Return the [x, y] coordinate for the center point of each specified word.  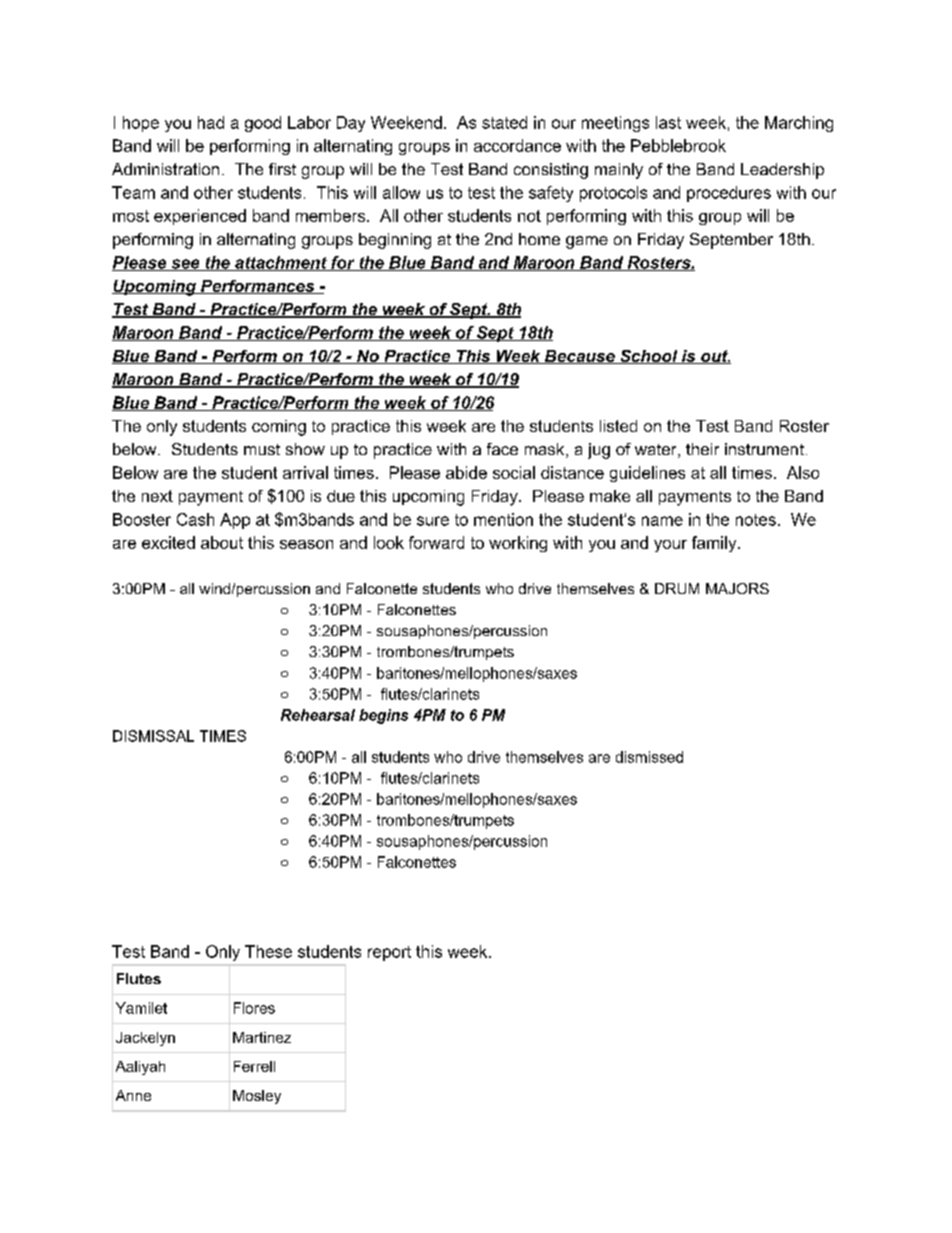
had [211, 122]
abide [466, 472]
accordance [517, 145]
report [389, 953]
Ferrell [254, 1066]
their [702, 449]
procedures [729, 194]
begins [383, 716]
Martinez [262, 1037]
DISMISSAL [153, 736]
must [262, 449]
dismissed [649, 757]
